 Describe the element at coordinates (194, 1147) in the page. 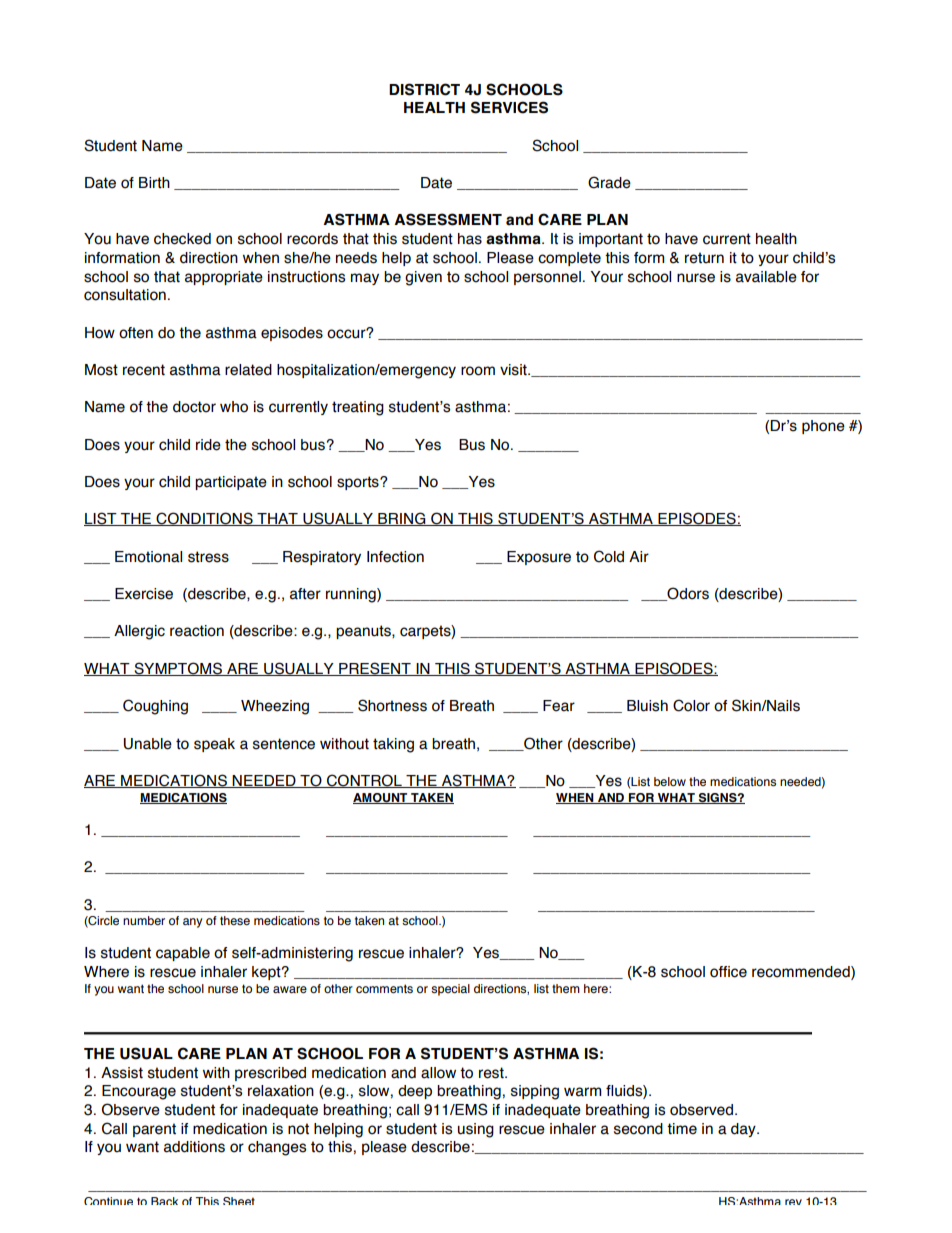

I see `additions` at that location.
